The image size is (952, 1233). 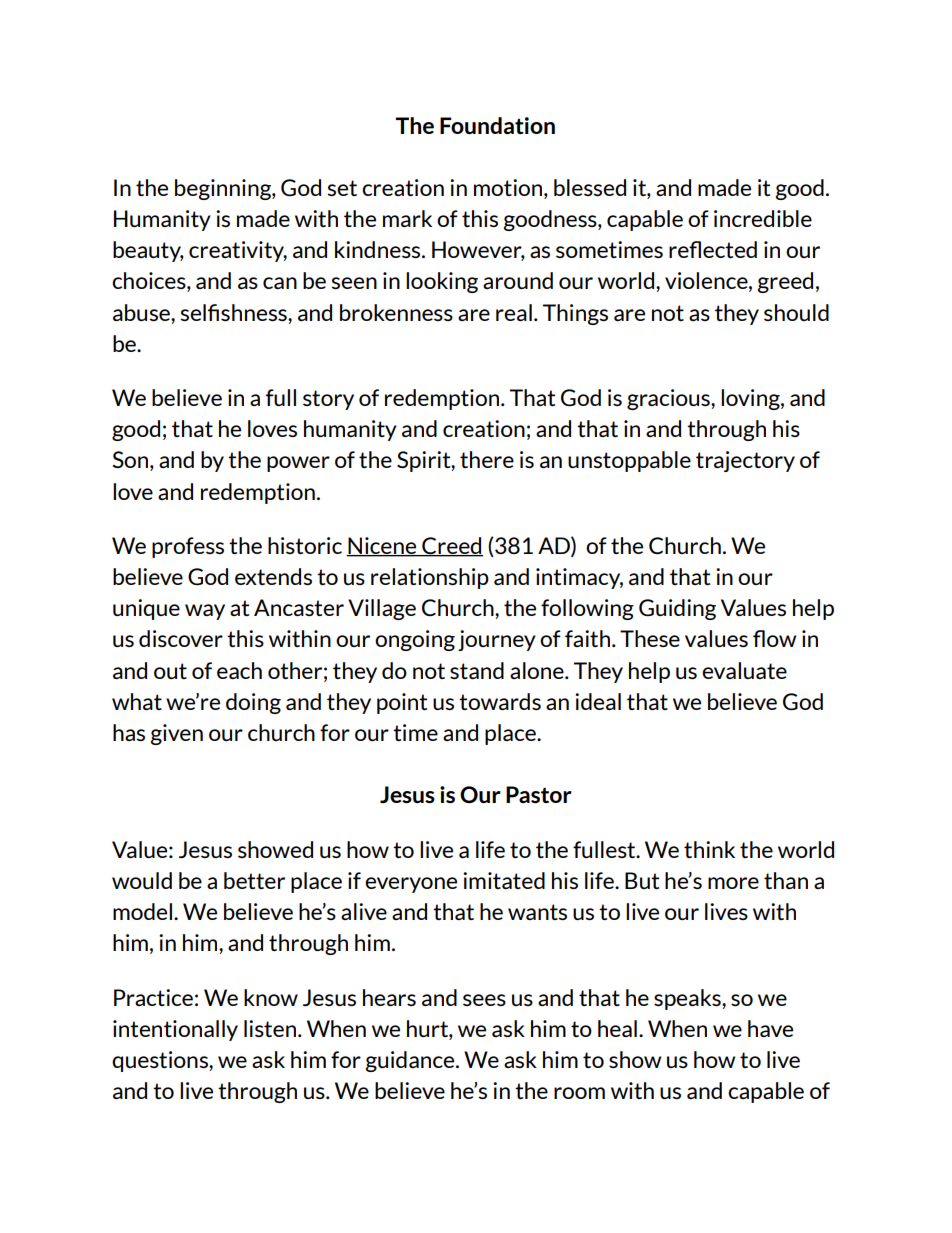 I want to click on creativity, so click(x=238, y=251).
